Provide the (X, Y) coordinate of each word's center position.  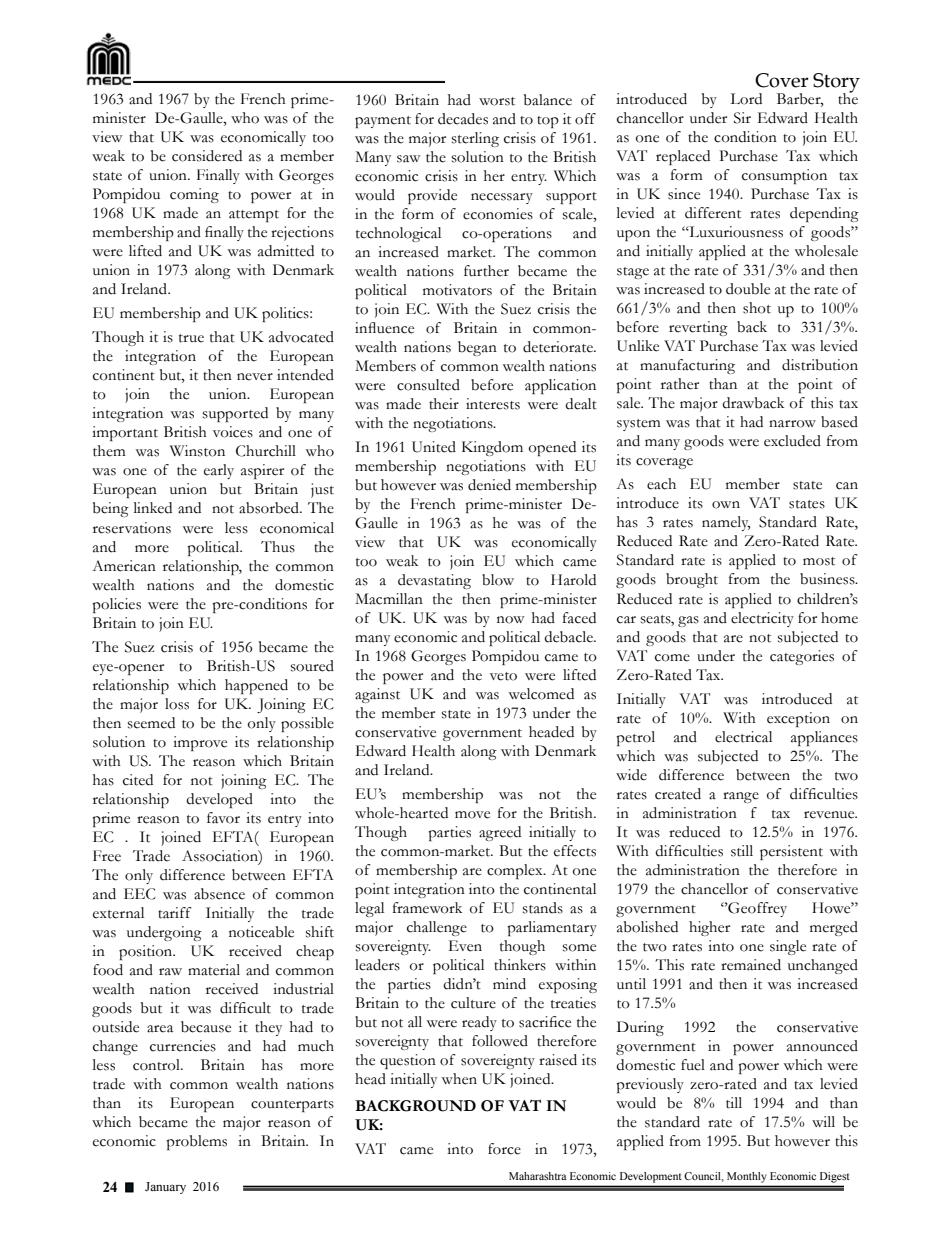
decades (463, 119)
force (504, 1149)
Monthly (746, 1177)
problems (196, 1142)
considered (207, 156)
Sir (742, 118)
